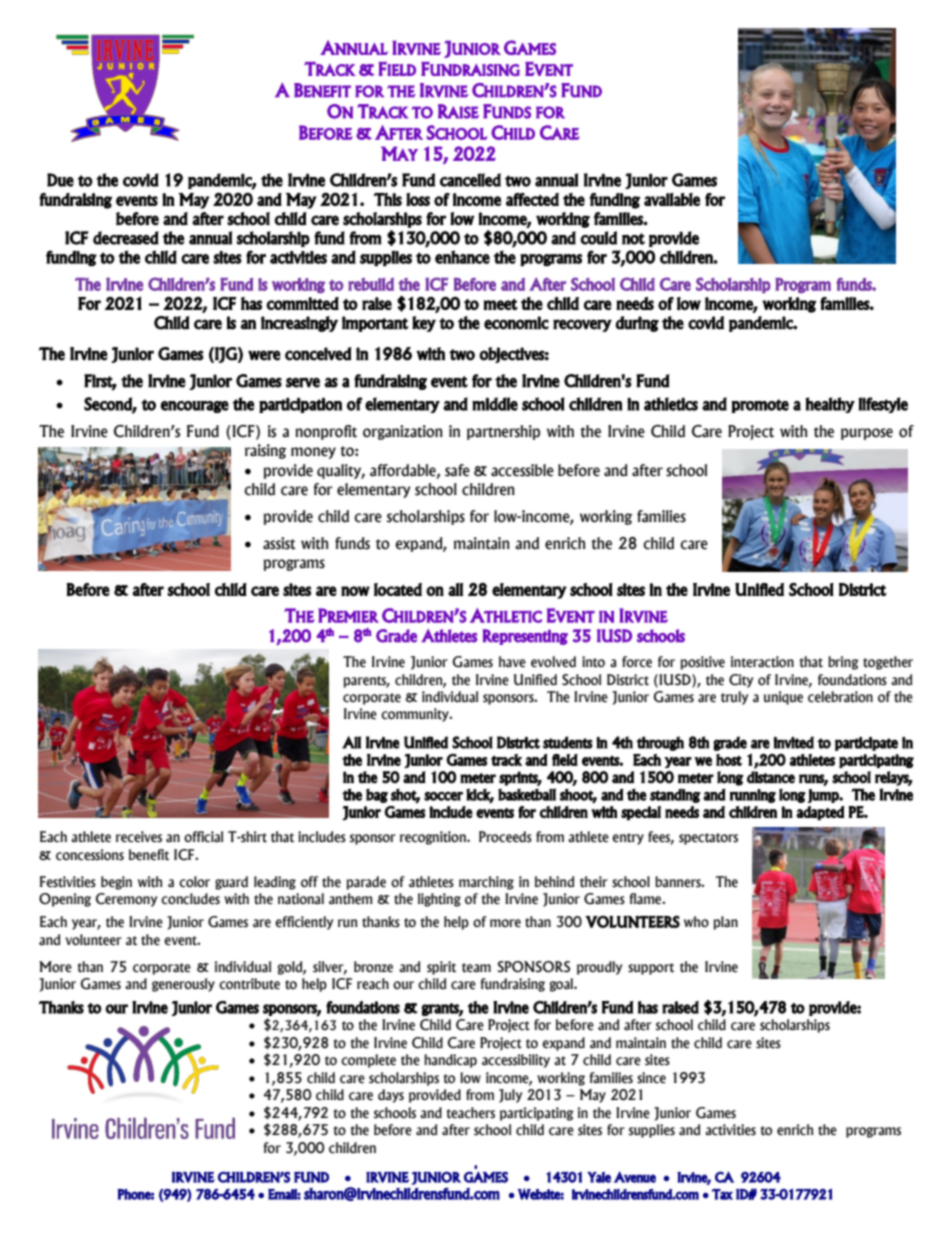 This screenshot has width=952, height=1233. I want to click on July, so click(511, 1096).
